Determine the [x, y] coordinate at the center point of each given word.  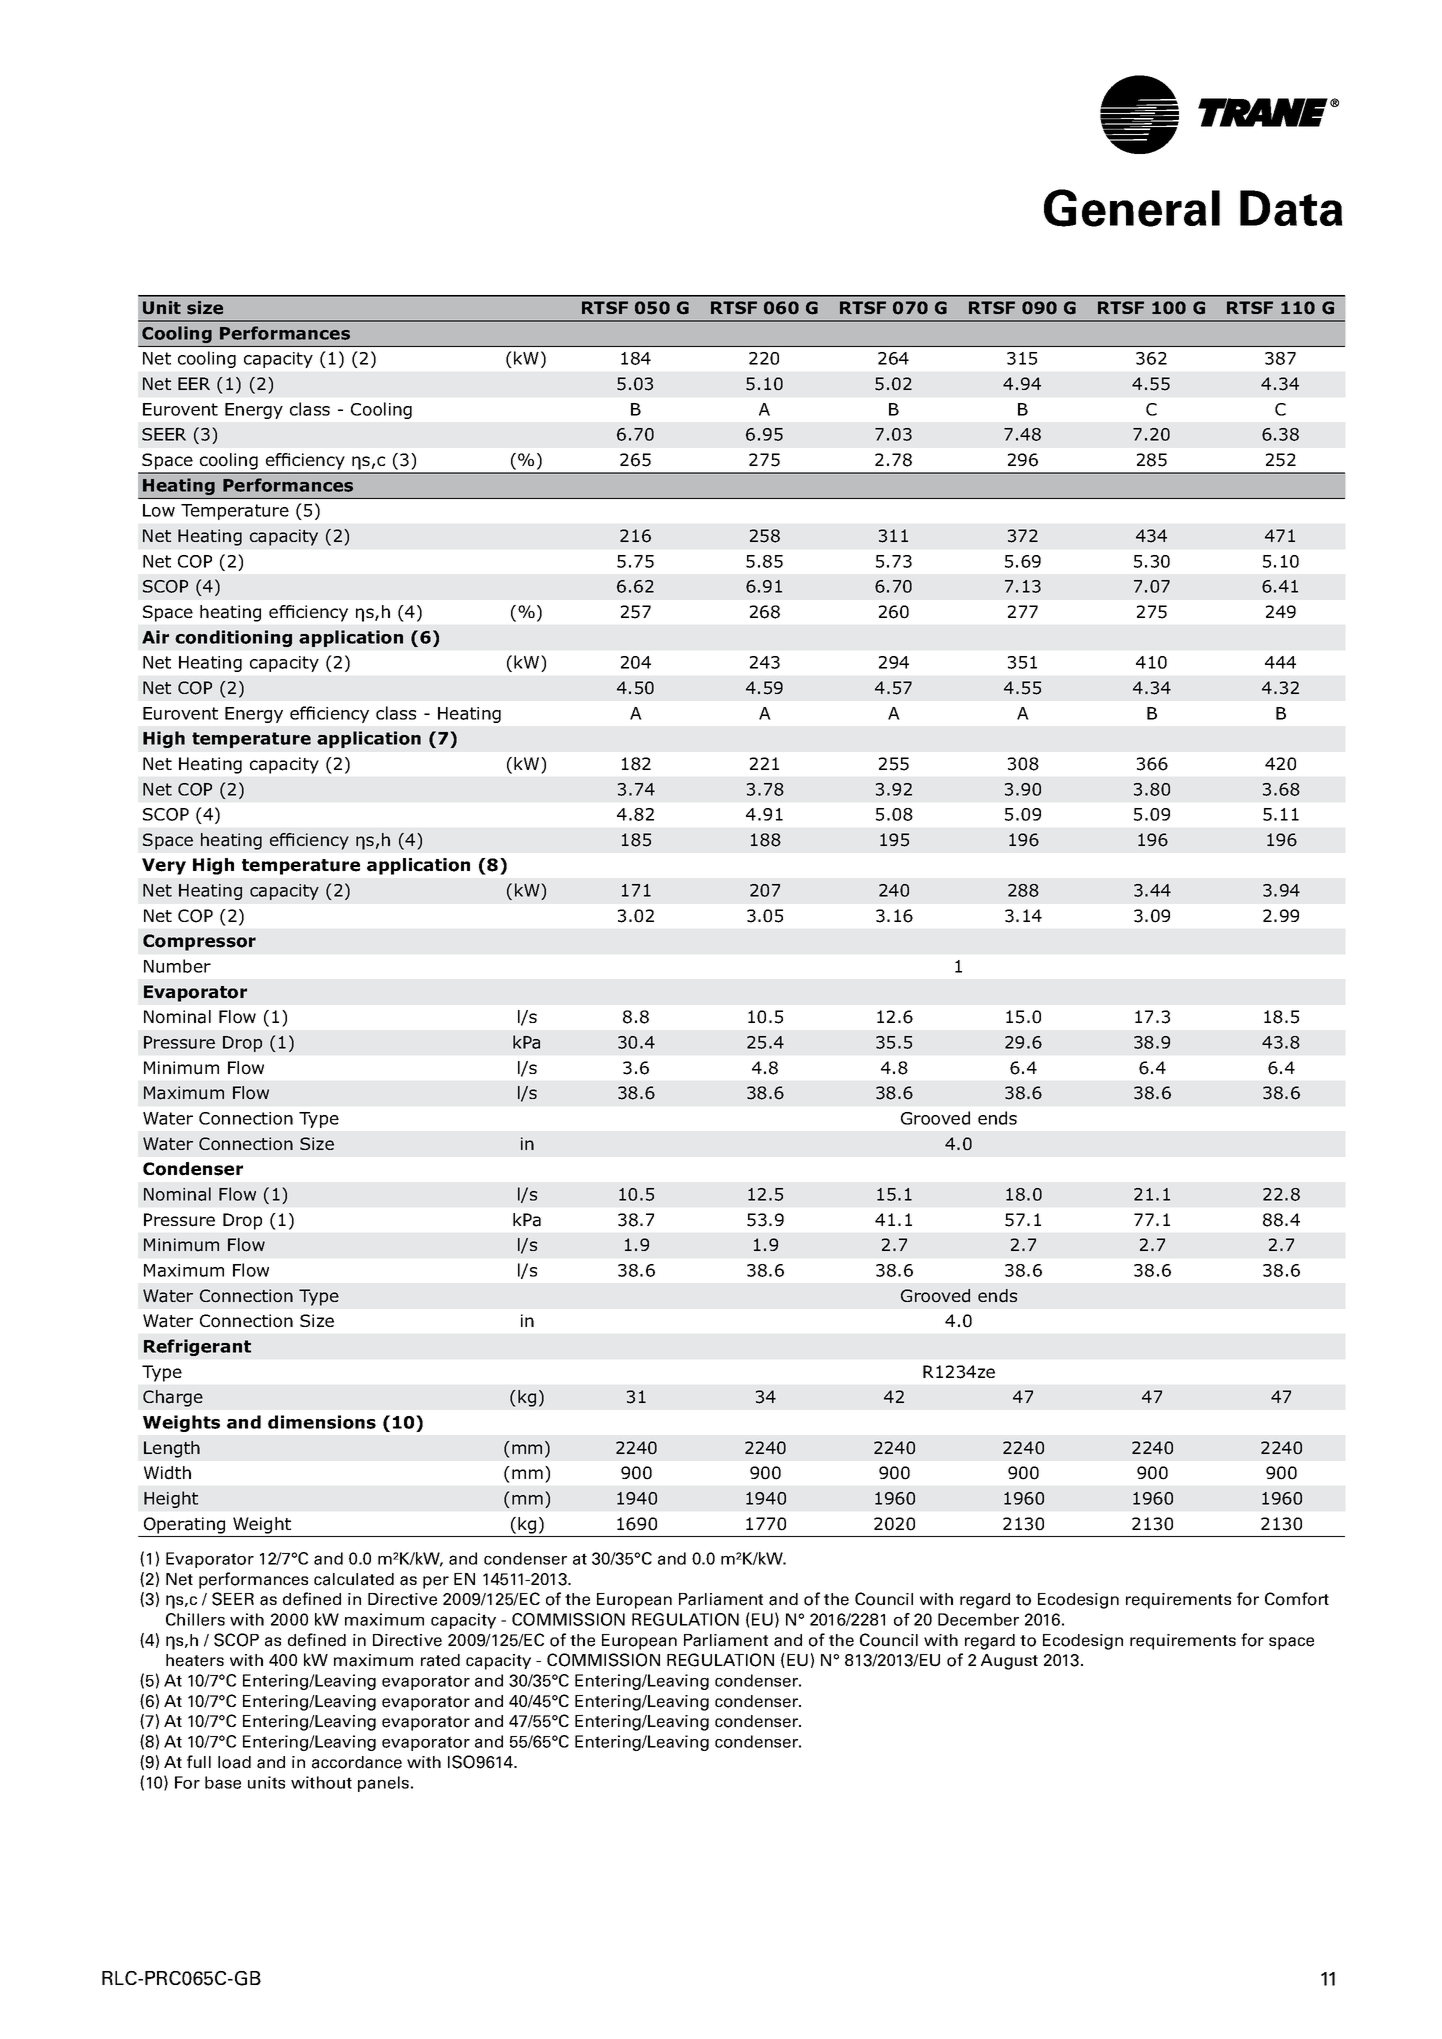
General [1132, 208]
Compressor [199, 942]
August [1009, 1662]
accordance [357, 1762]
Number [177, 966]
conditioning [233, 638]
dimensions [322, 1422]
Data [1291, 208]
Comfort [1297, 1599]
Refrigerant [197, 1347]
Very [164, 866]
